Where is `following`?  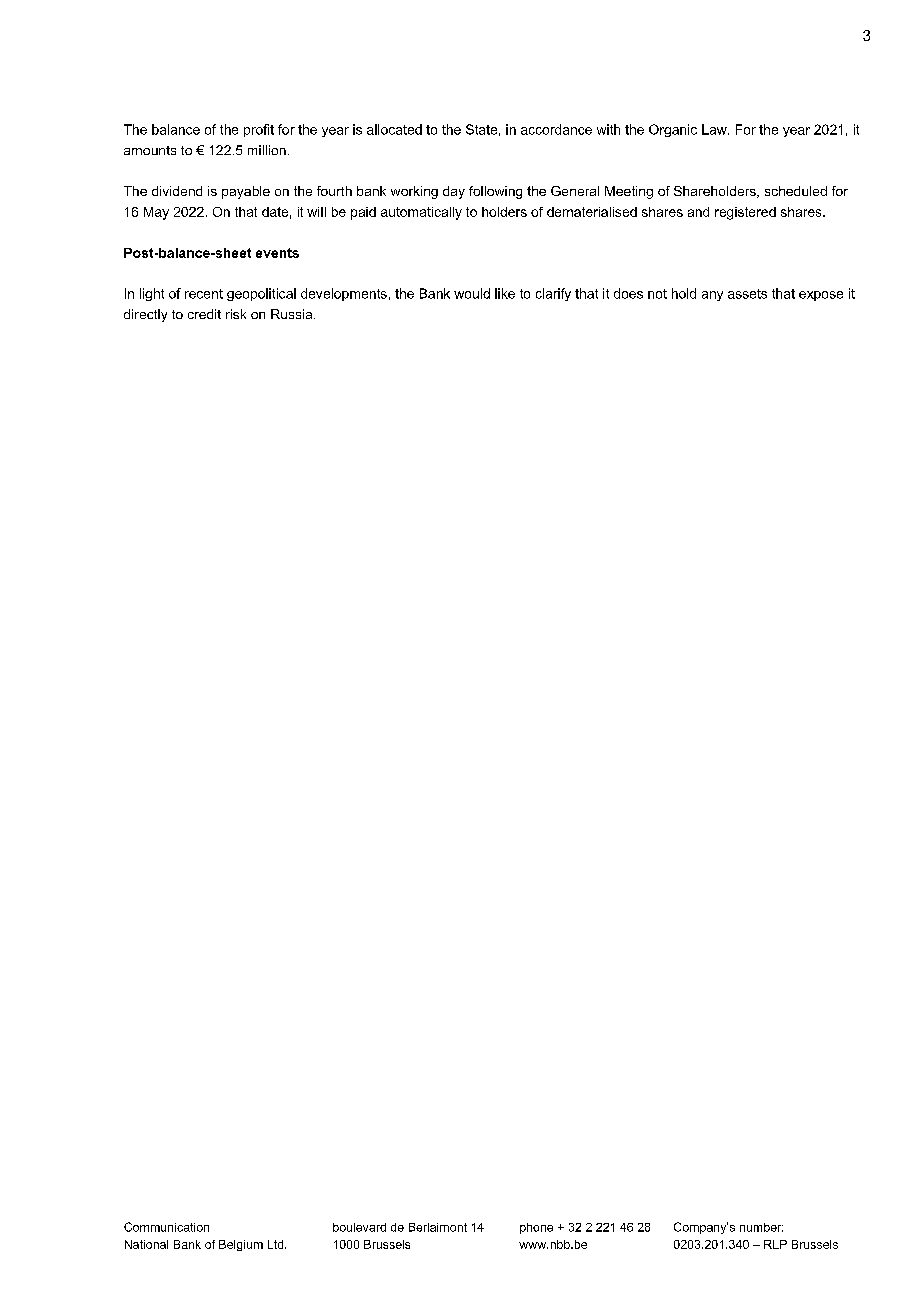
following is located at coordinates (495, 192).
